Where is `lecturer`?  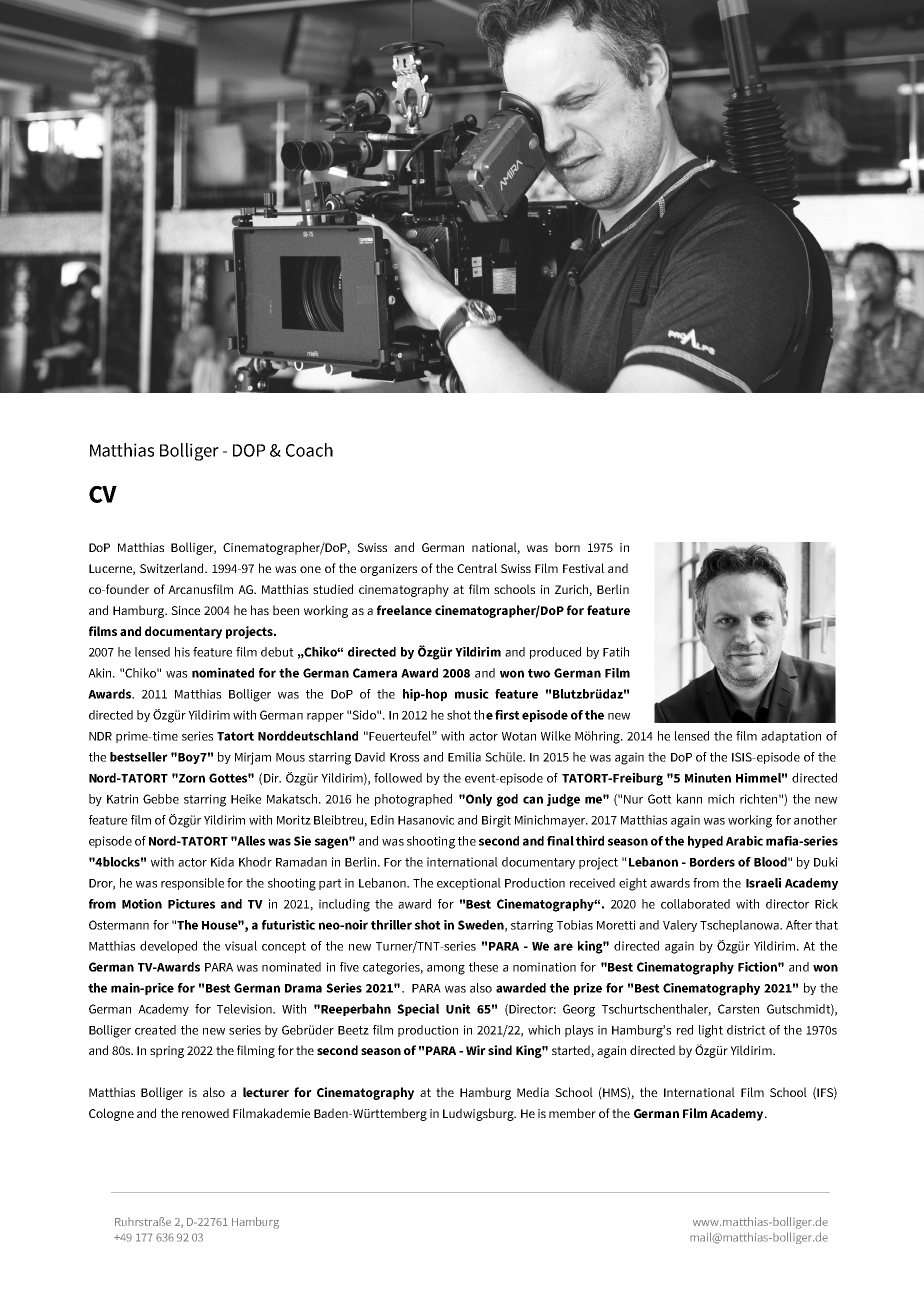 lecturer is located at coordinates (266, 1092).
